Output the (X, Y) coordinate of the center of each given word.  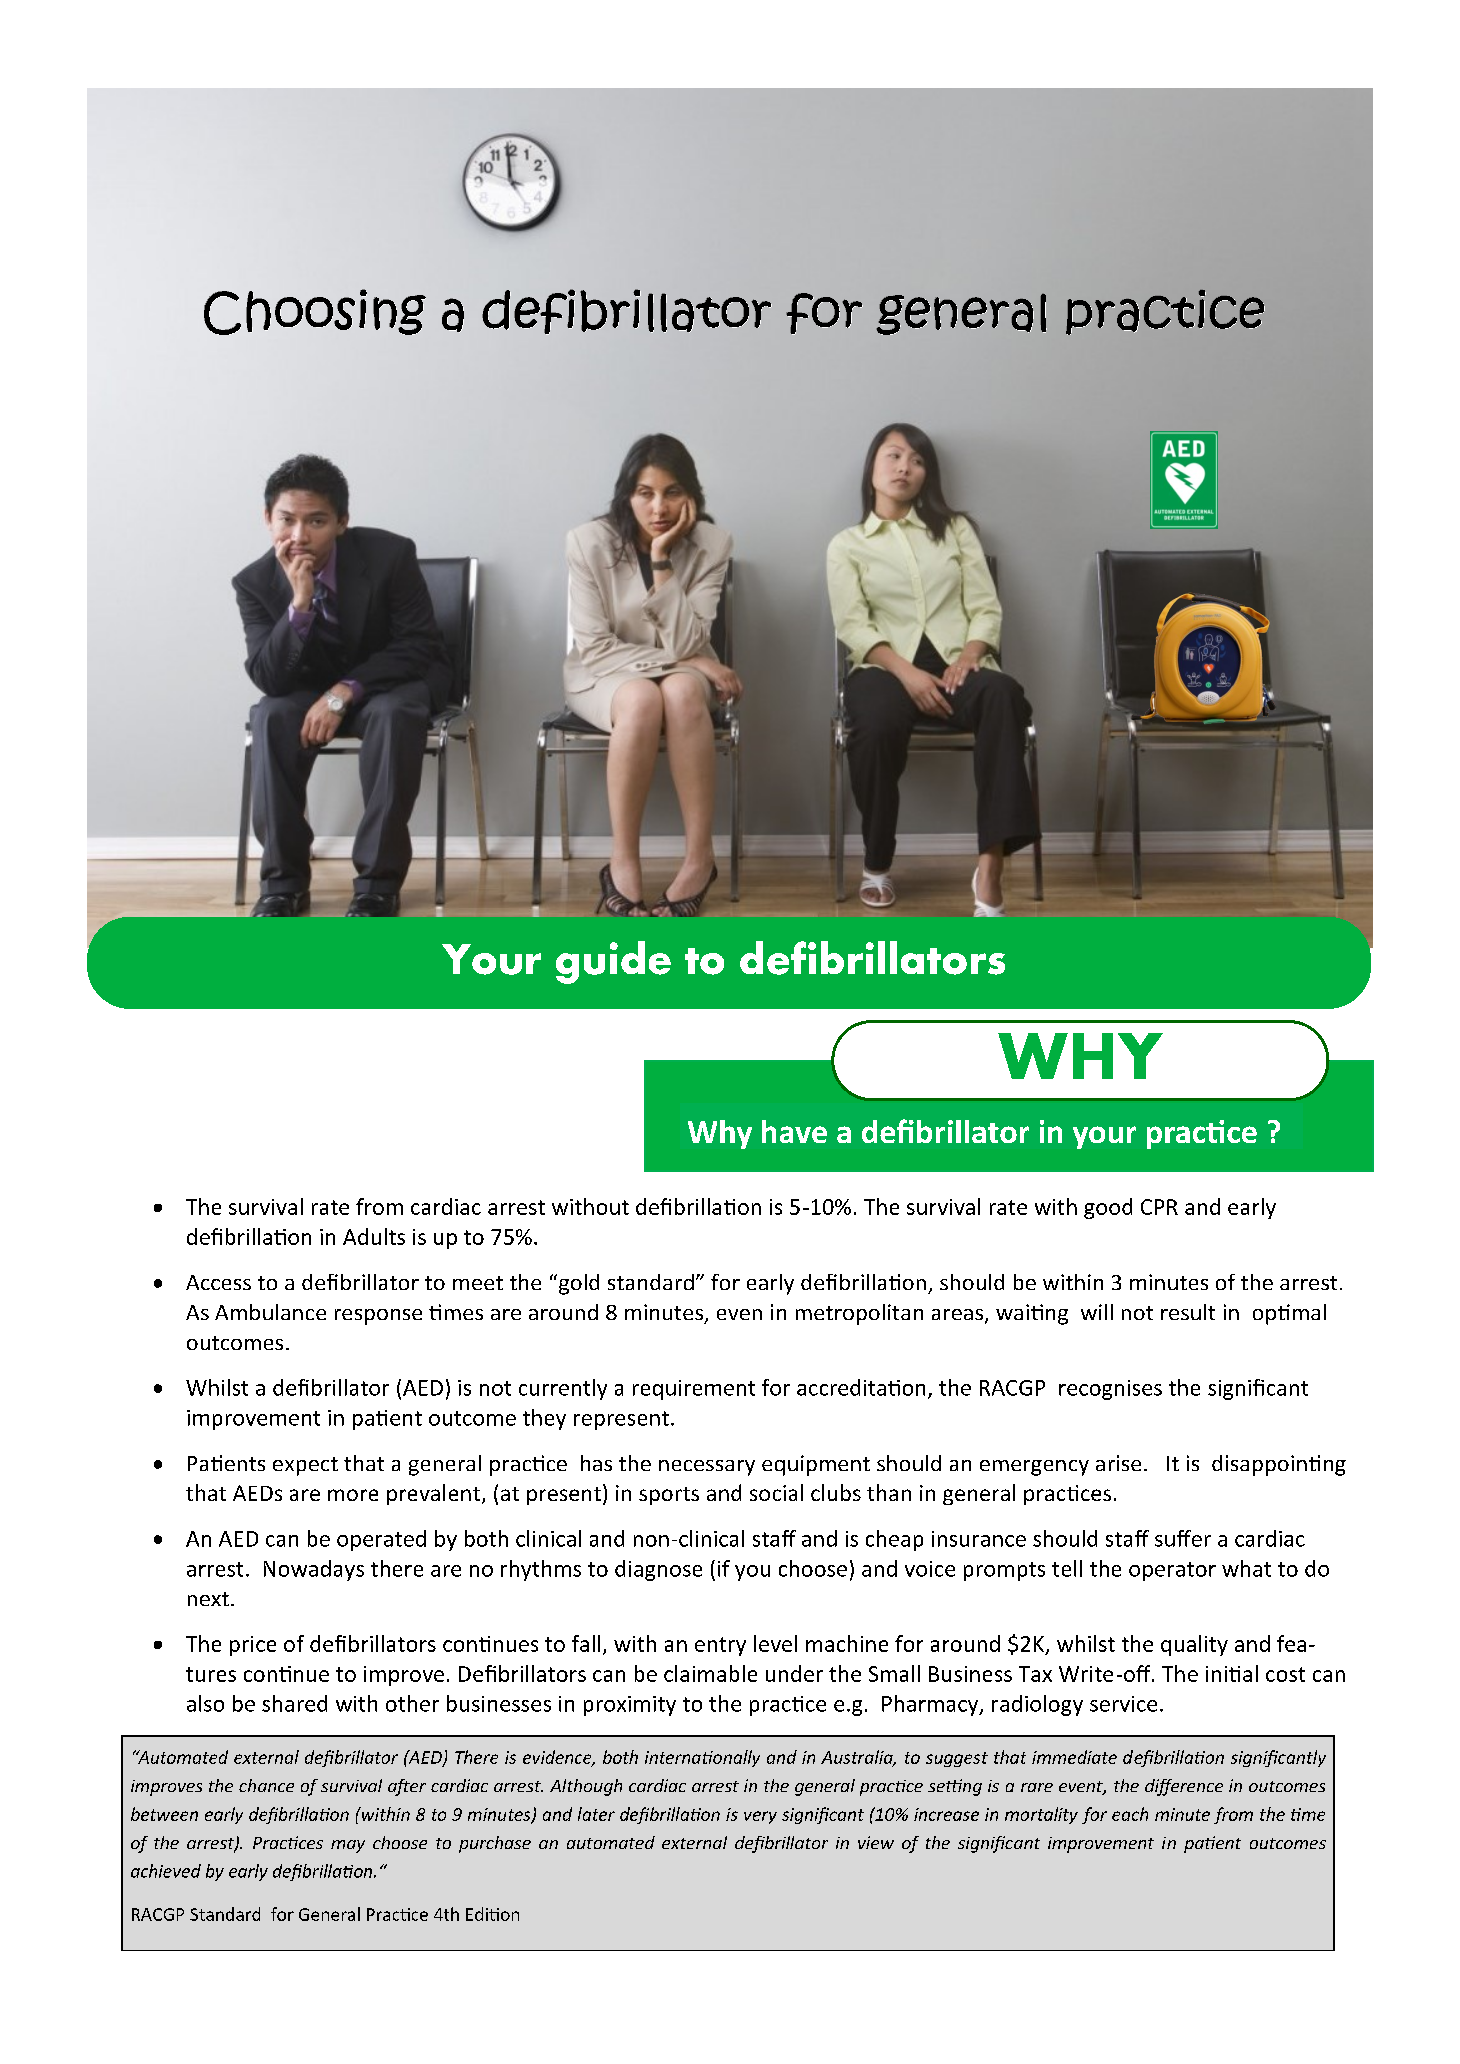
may (348, 1846)
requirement (694, 1390)
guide (613, 962)
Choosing (315, 312)
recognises (1110, 1390)
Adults (374, 1236)
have (794, 1131)
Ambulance (270, 1312)
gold (577, 1284)
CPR (1159, 1207)
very (760, 1817)
